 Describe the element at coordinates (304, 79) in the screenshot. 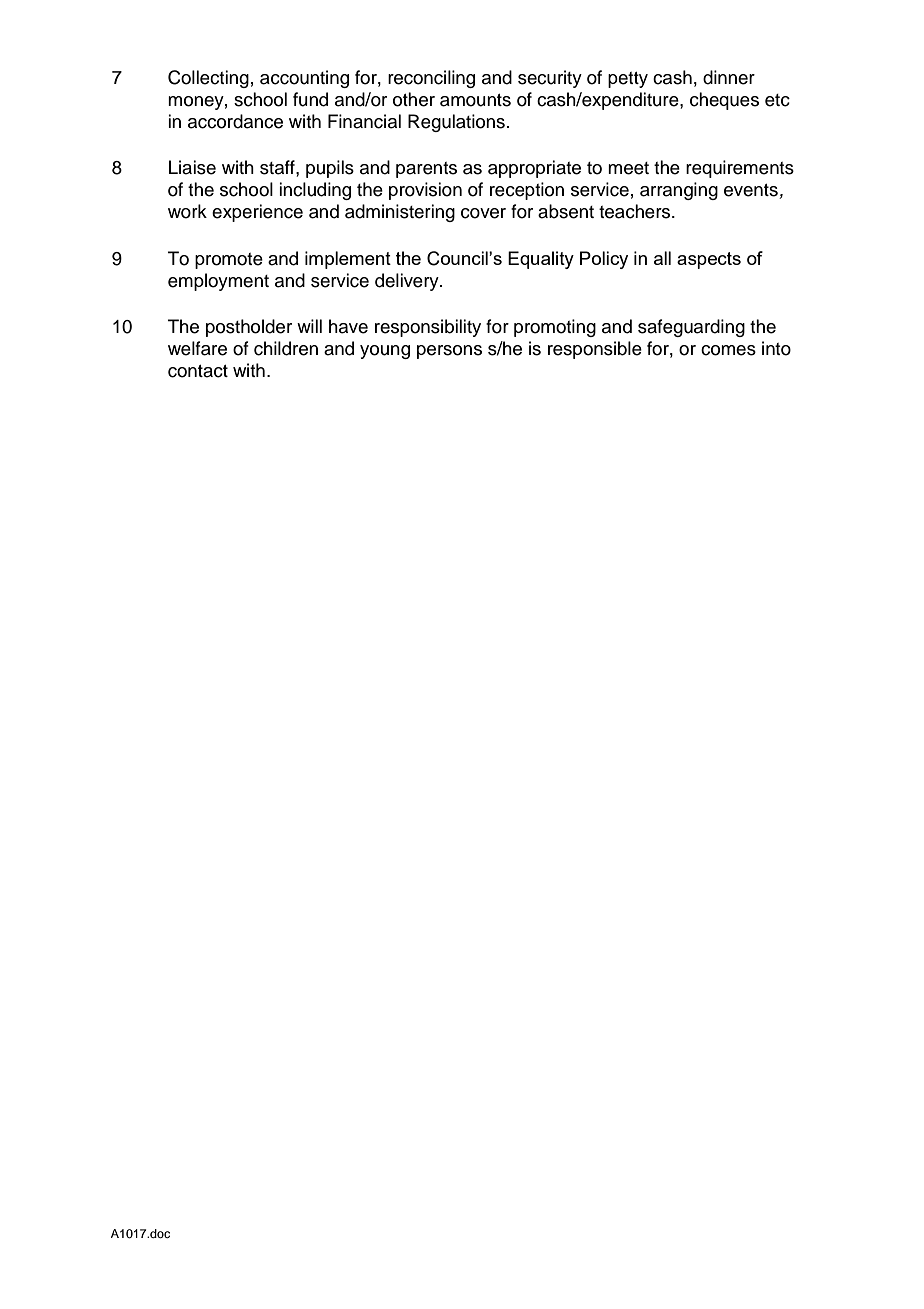

I see `accounting` at that location.
